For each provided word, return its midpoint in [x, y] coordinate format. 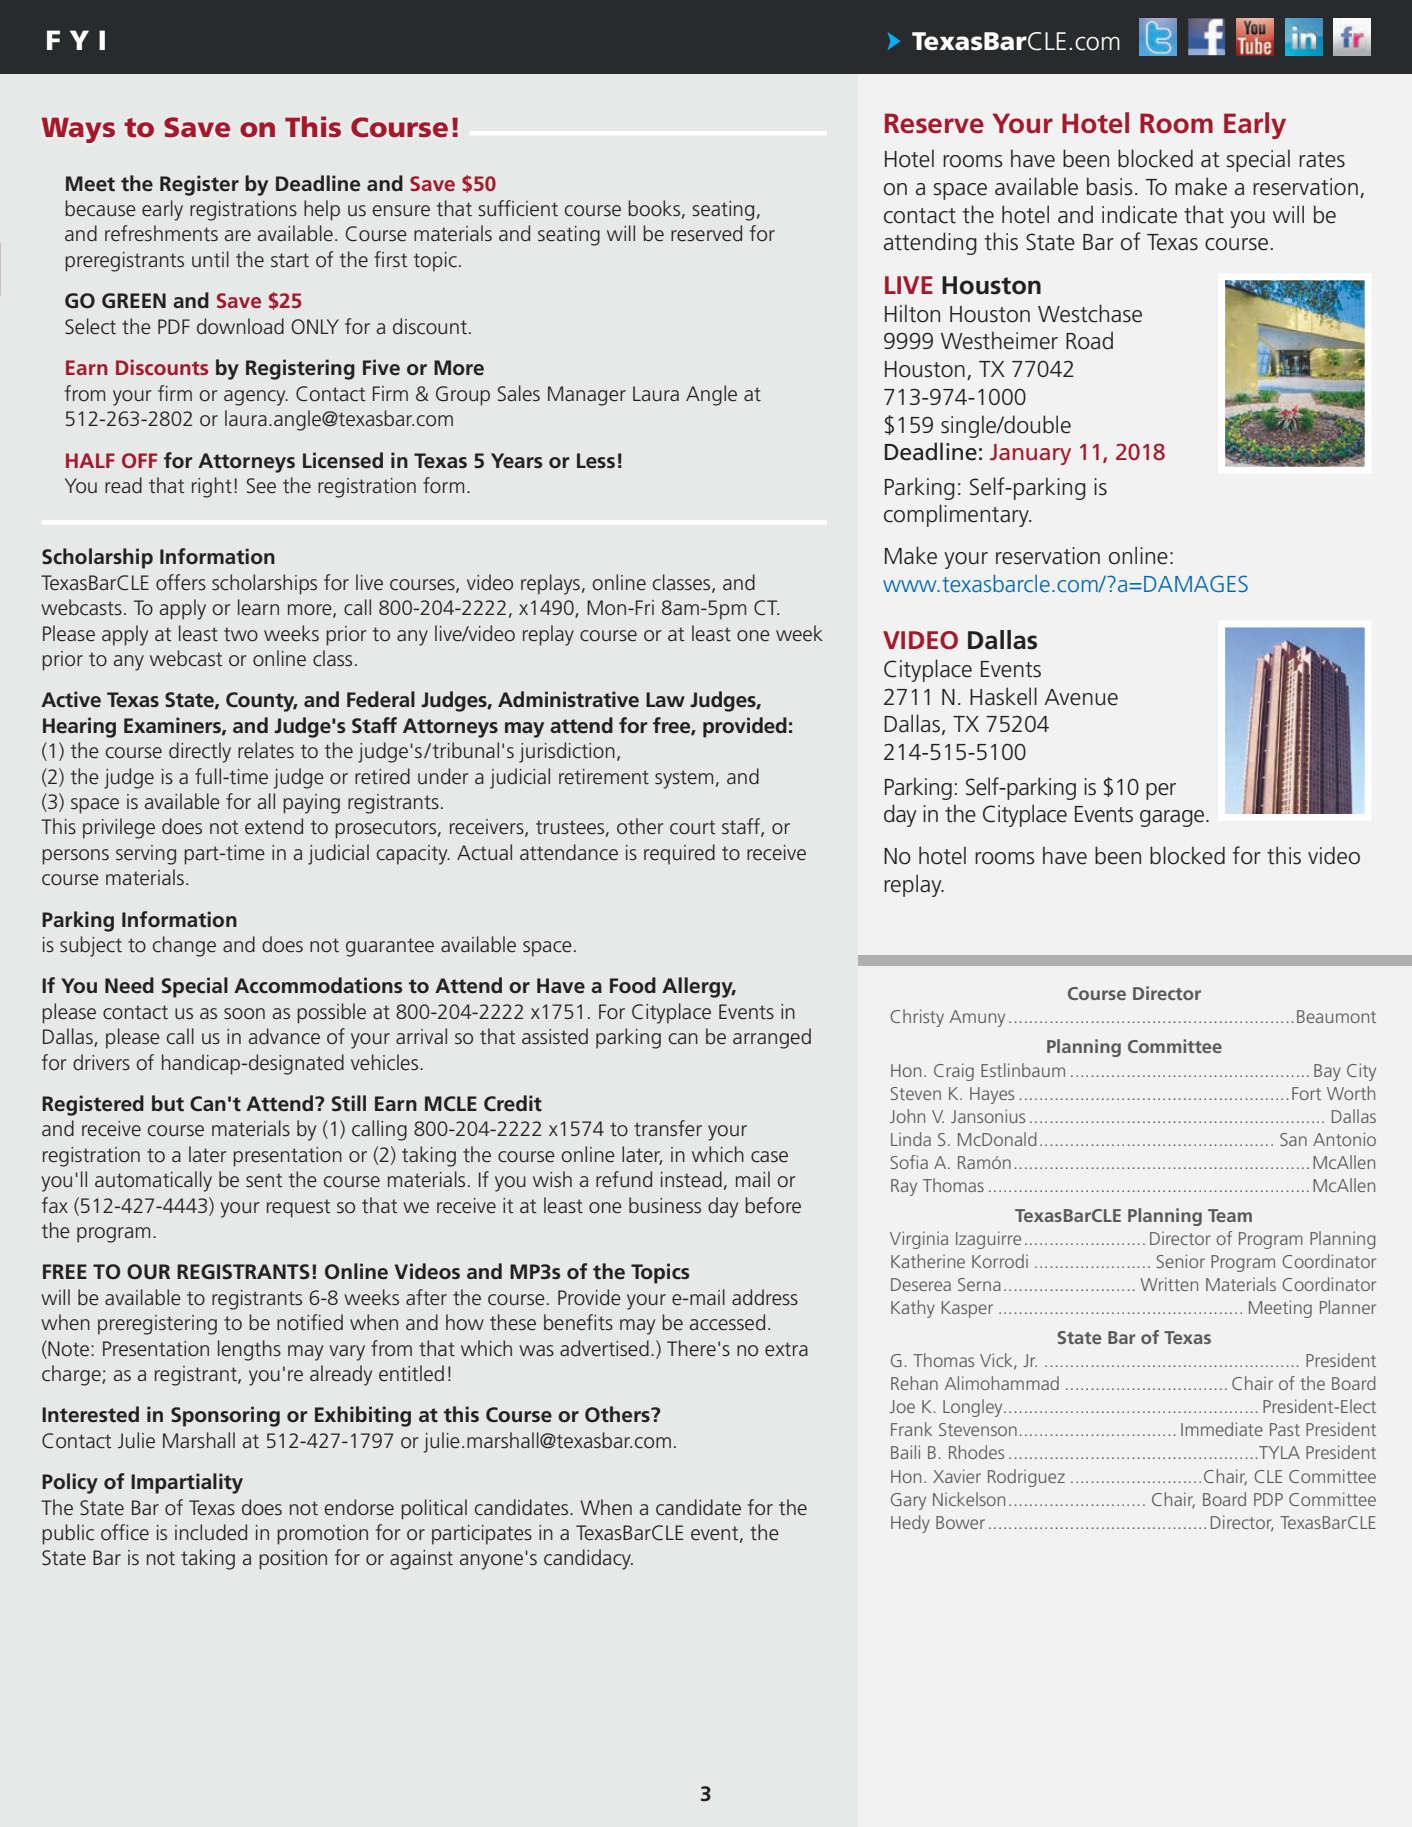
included [211, 1532]
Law [665, 699]
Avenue [1081, 697]
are [238, 236]
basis [1110, 186]
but [168, 1103]
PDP [1268, 1499]
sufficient [518, 208]
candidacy [588, 1559]
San [1293, 1139]
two [241, 634]
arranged [772, 1038]
